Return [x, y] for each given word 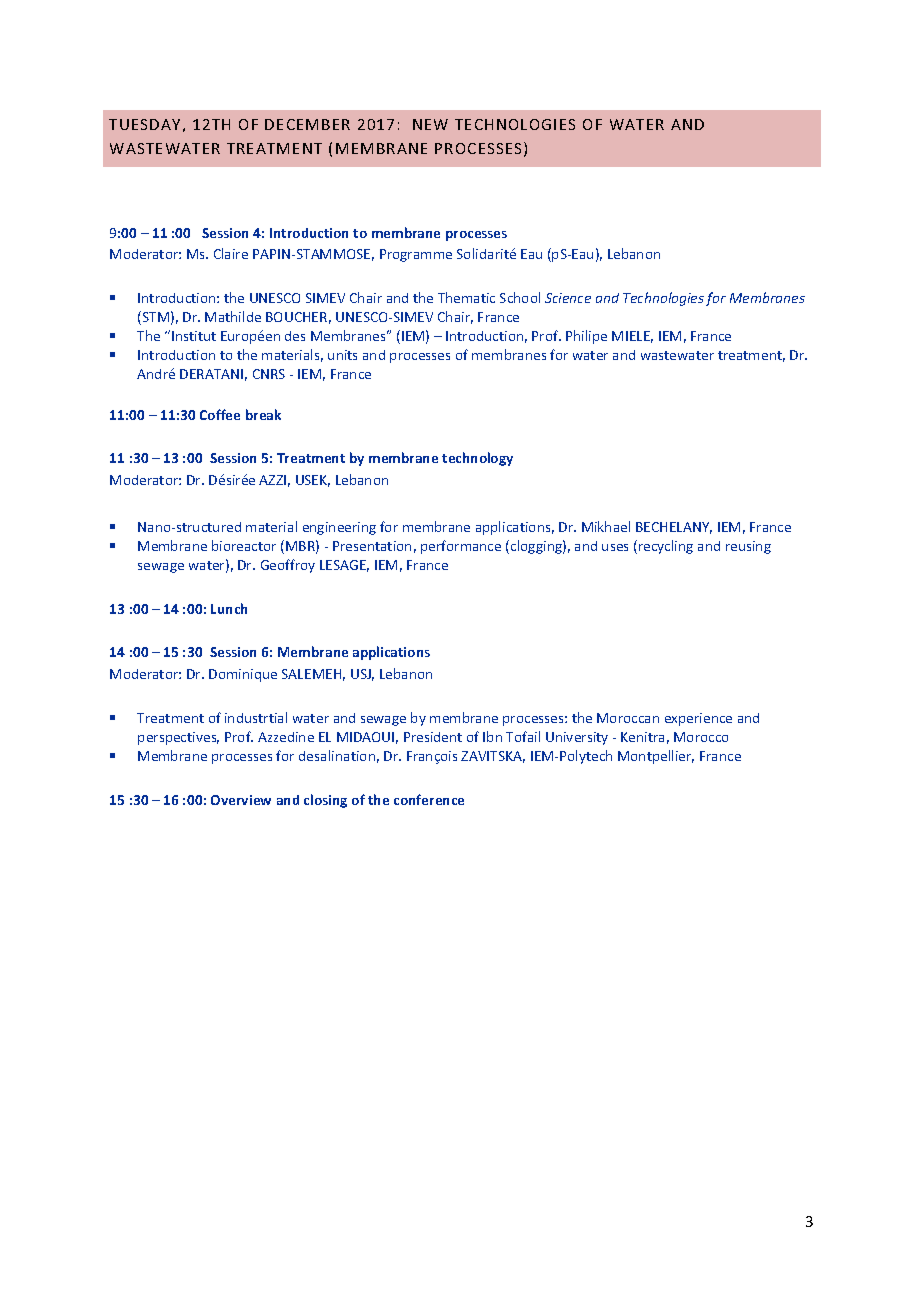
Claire [231, 253]
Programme [416, 255]
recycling [666, 547]
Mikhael [606, 526]
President [433, 737]
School [520, 297]
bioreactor [244, 545]
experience [698, 719]
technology [477, 459]
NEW [430, 124]
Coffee [220, 414]
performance [461, 547]
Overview [241, 800]
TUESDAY [144, 124]
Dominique [243, 675]
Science [568, 298]
